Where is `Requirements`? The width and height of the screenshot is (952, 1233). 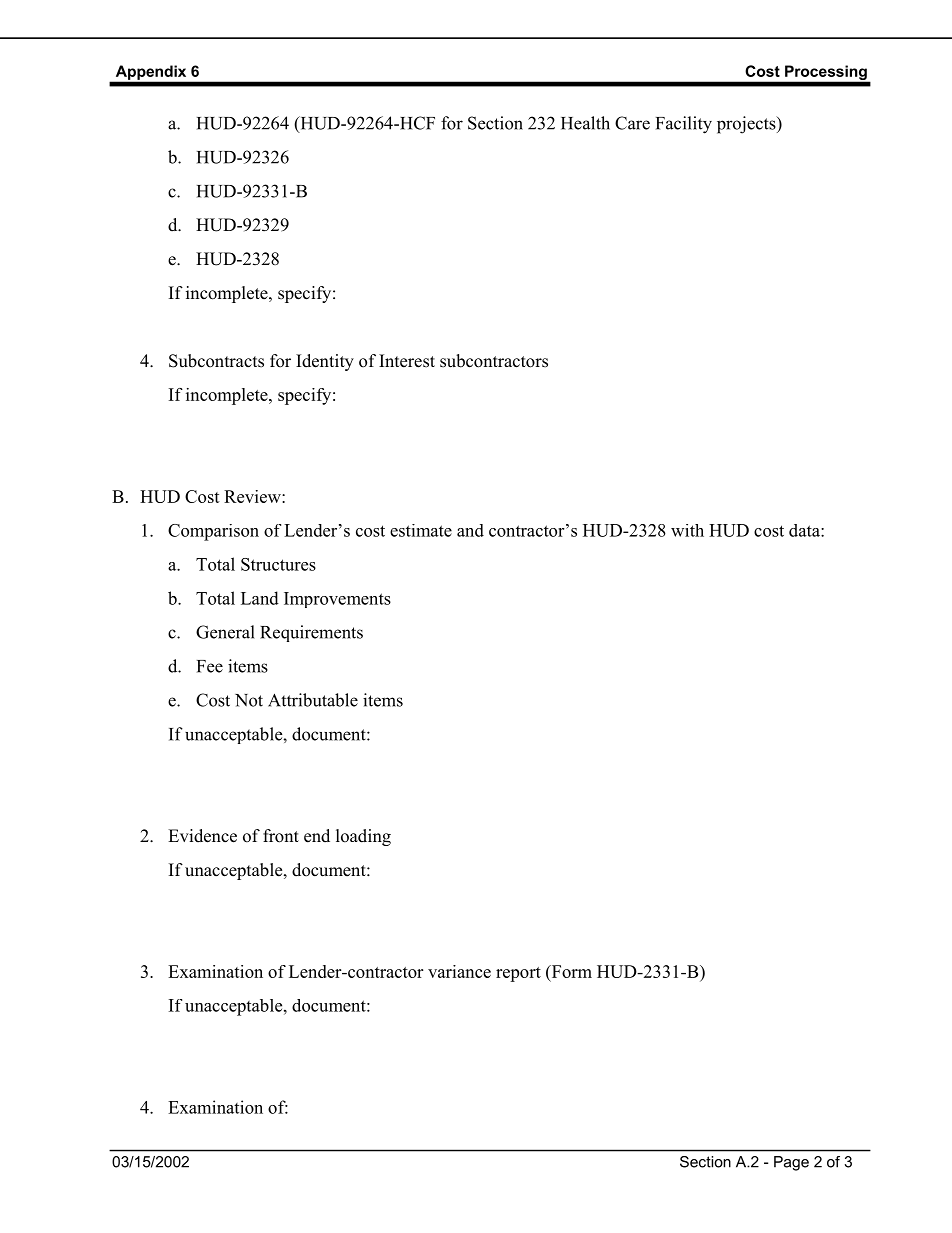
Requirements is located at coordinates (311, 633).
